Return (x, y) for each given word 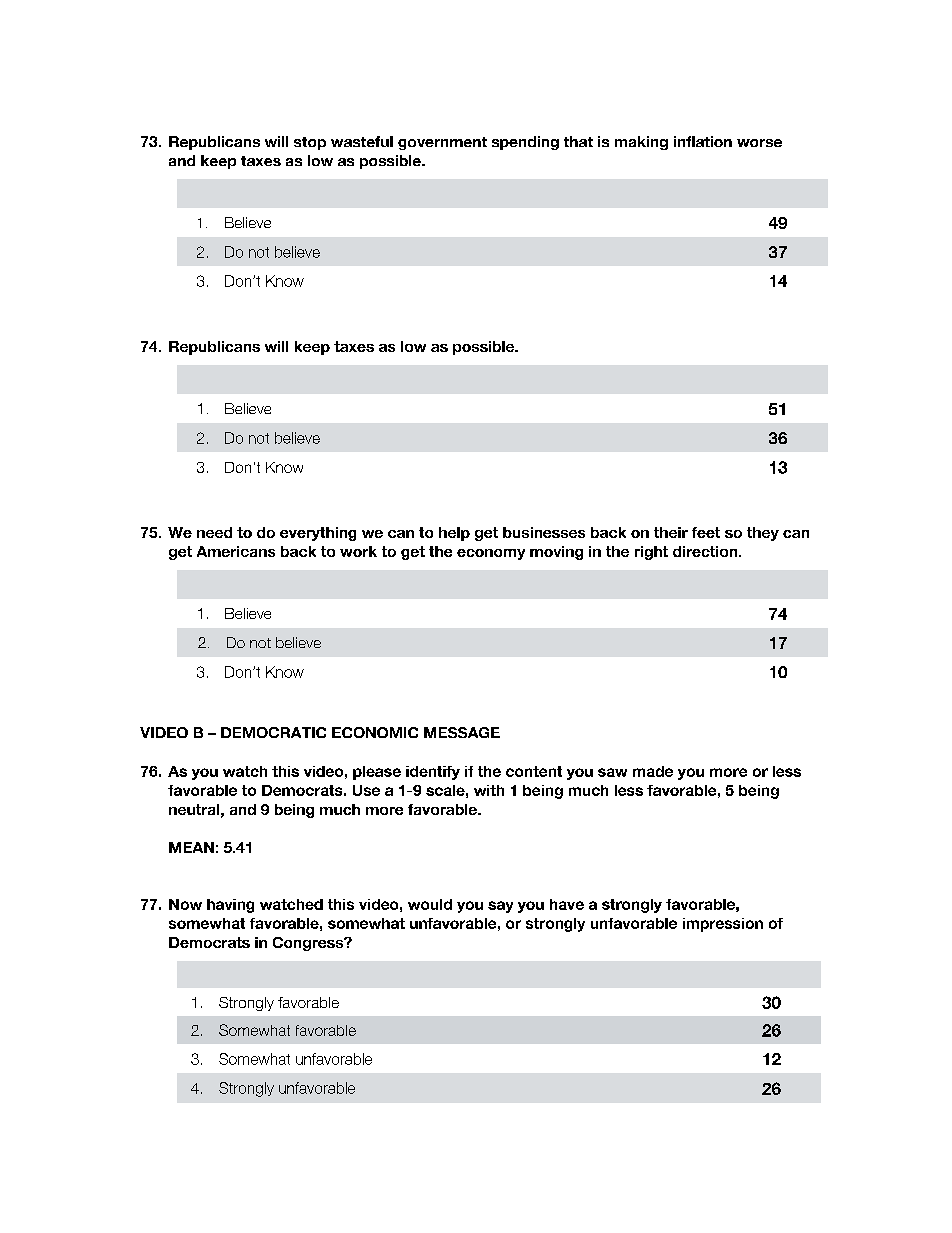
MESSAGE (462, 732)
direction (706, 551)
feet (706, 532)
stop (310, 143)
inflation (703, 141)
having (230, 906)
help (454, 534)
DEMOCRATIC (273, 732)
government (442, 143)
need (214, 532)
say (500, 907)
